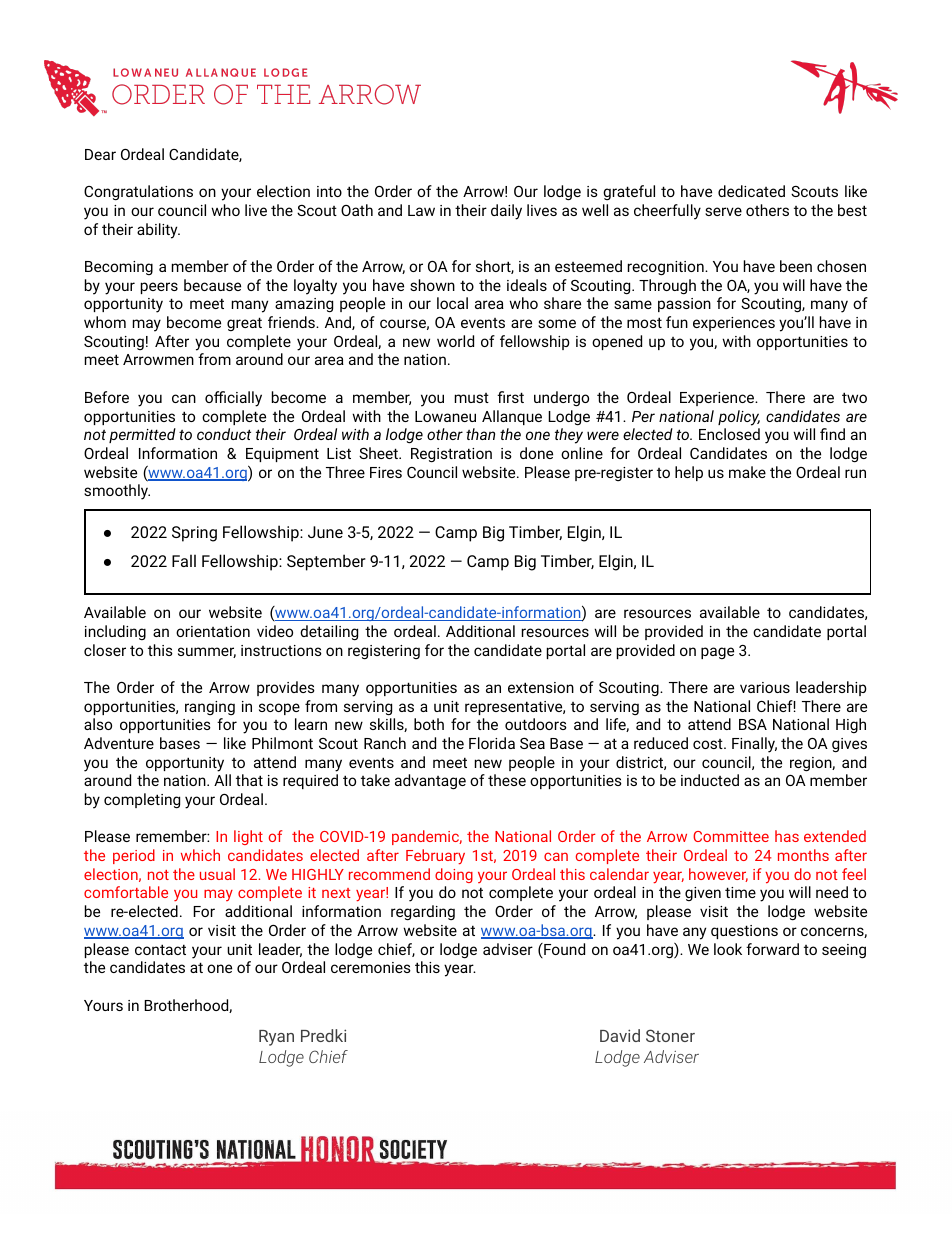 The image size is (952, 1233). I want to click on detailing, so click(329, 633).
